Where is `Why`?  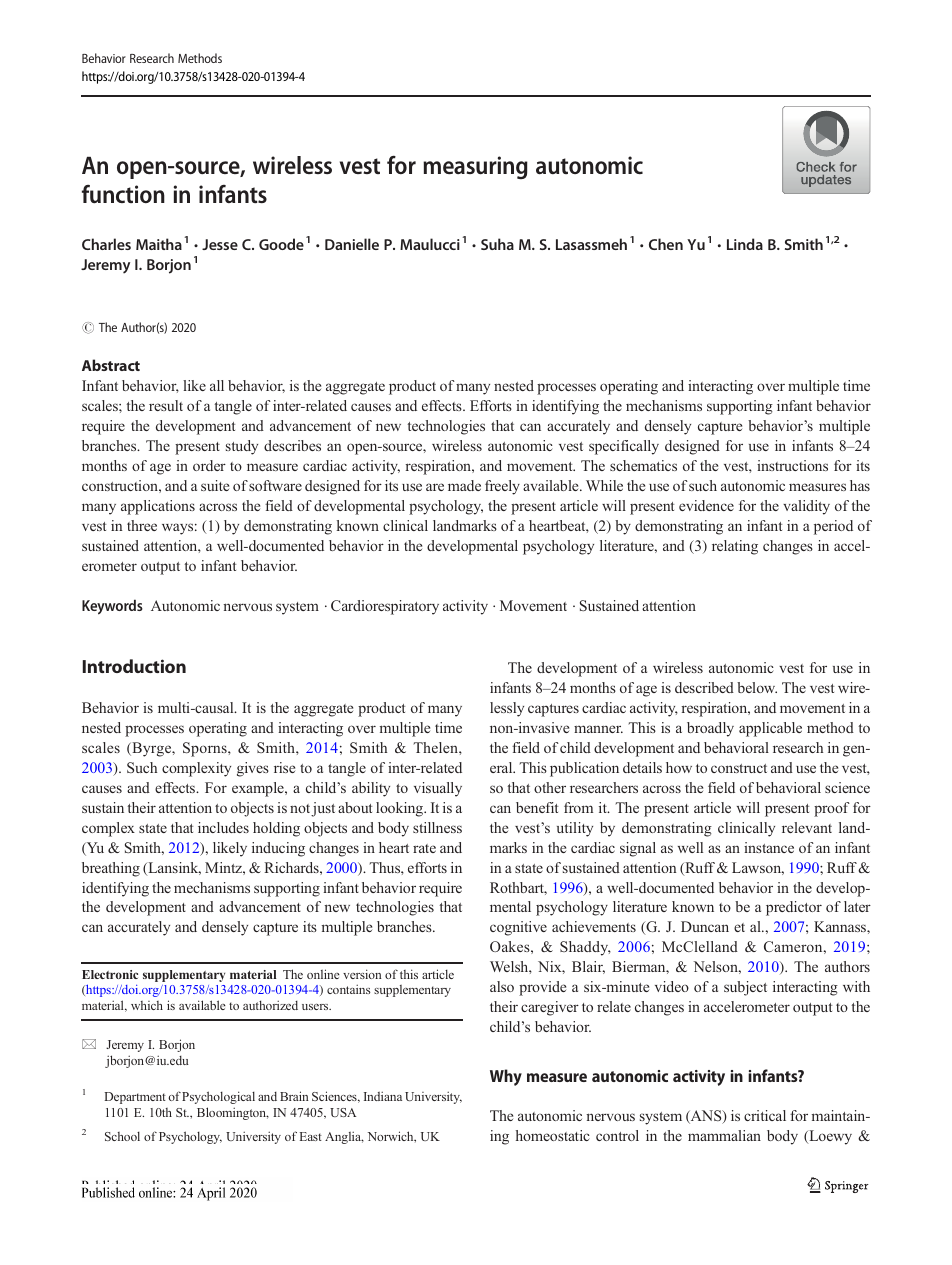 Why is located at coordinates (506, 1077).
